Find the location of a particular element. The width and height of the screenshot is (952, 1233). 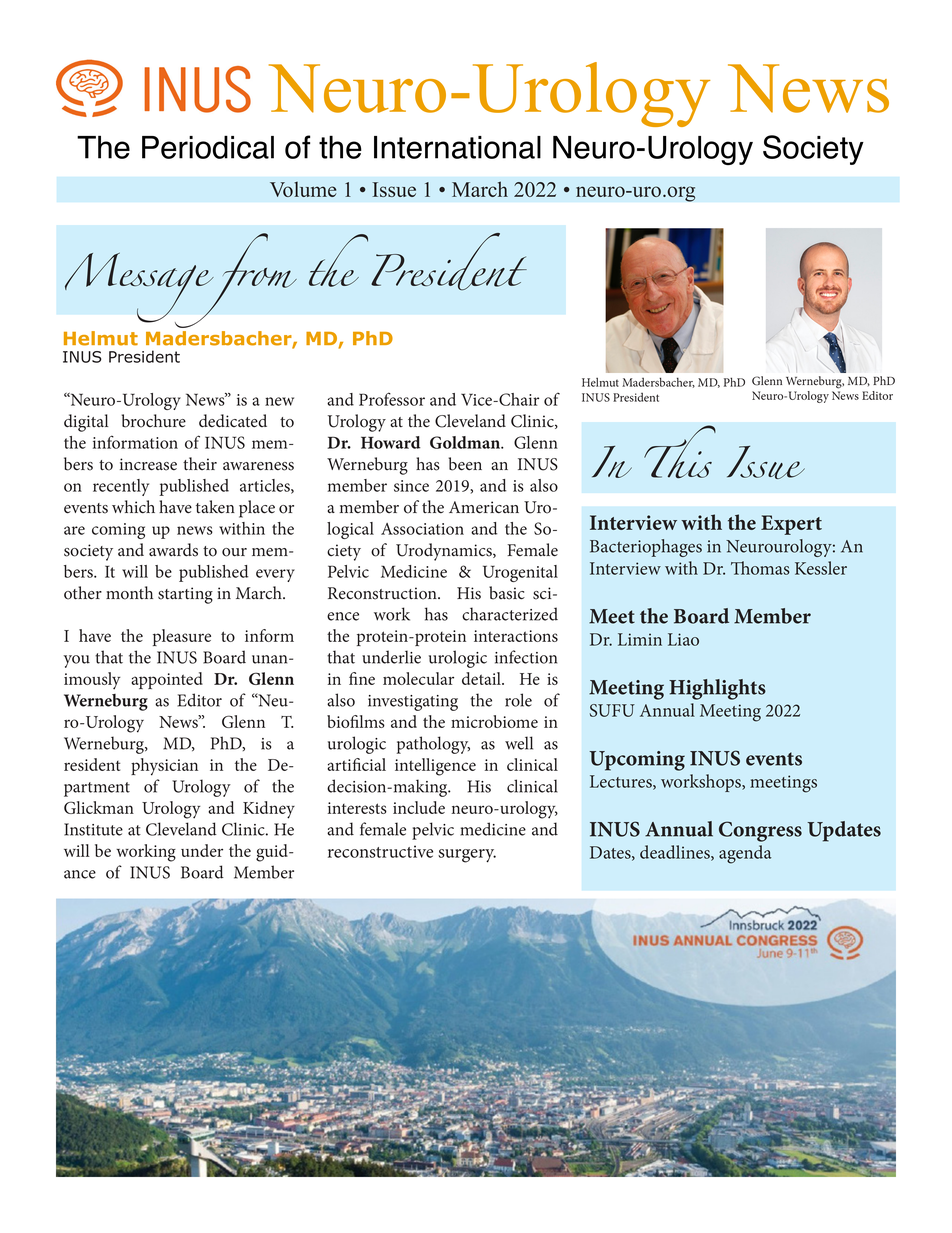

International is located at coordinates (457, 147).
